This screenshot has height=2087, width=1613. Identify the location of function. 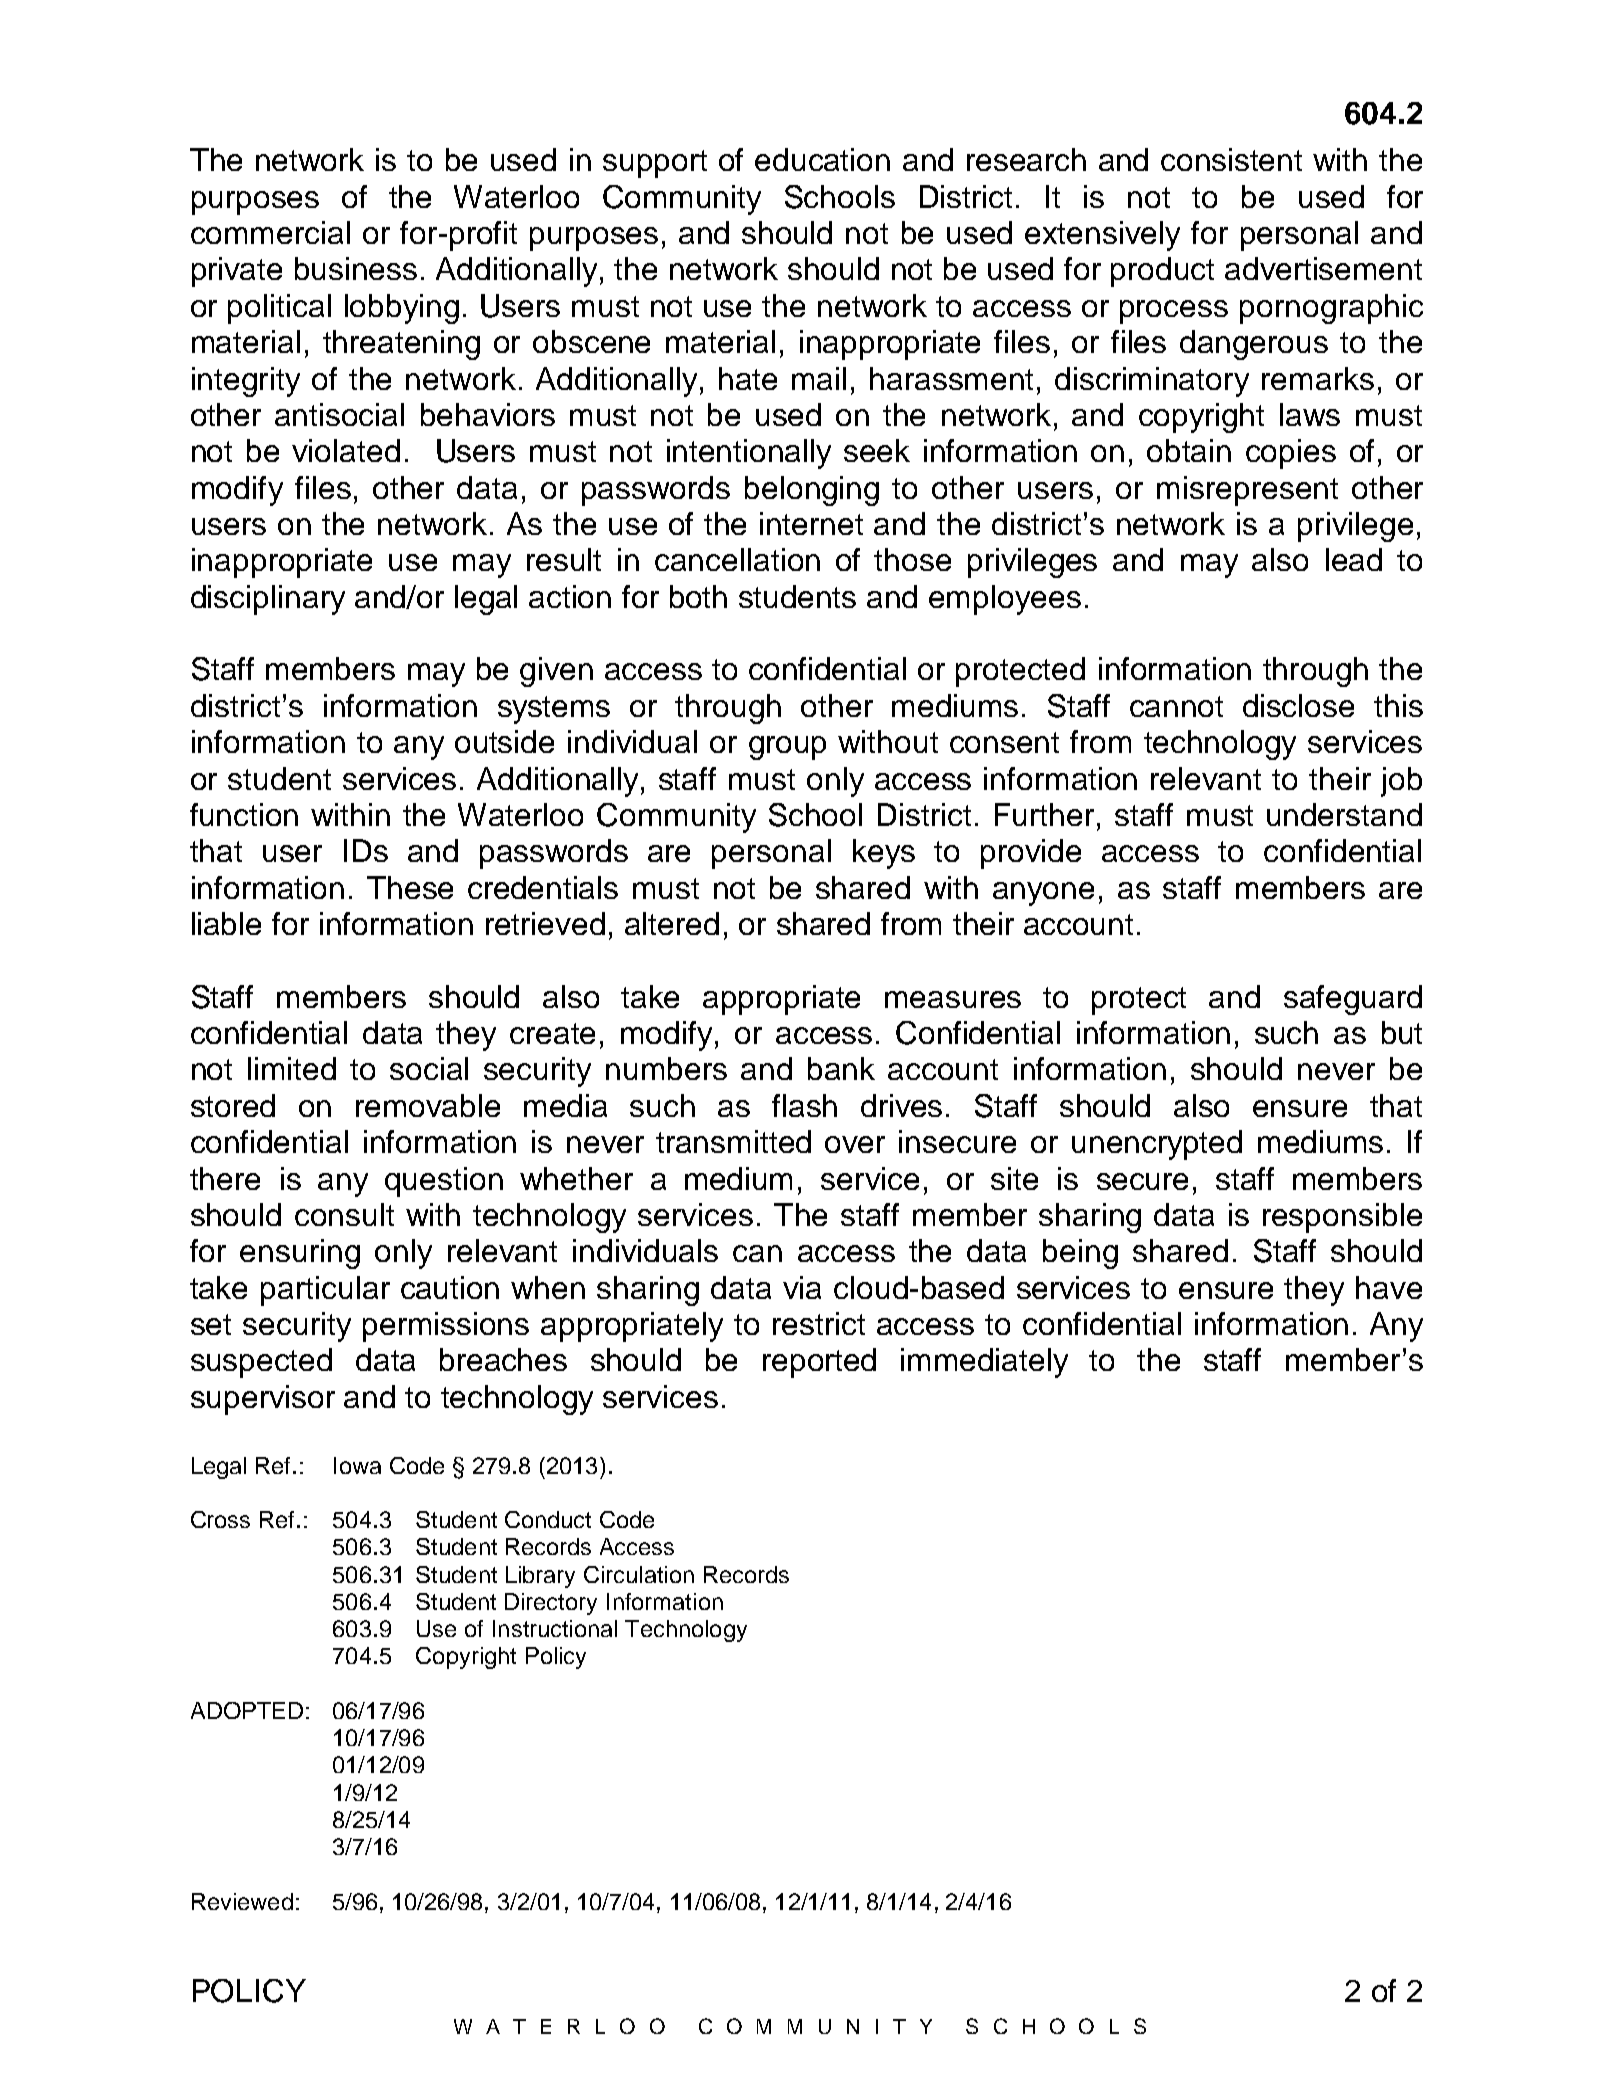
(244, 814).
